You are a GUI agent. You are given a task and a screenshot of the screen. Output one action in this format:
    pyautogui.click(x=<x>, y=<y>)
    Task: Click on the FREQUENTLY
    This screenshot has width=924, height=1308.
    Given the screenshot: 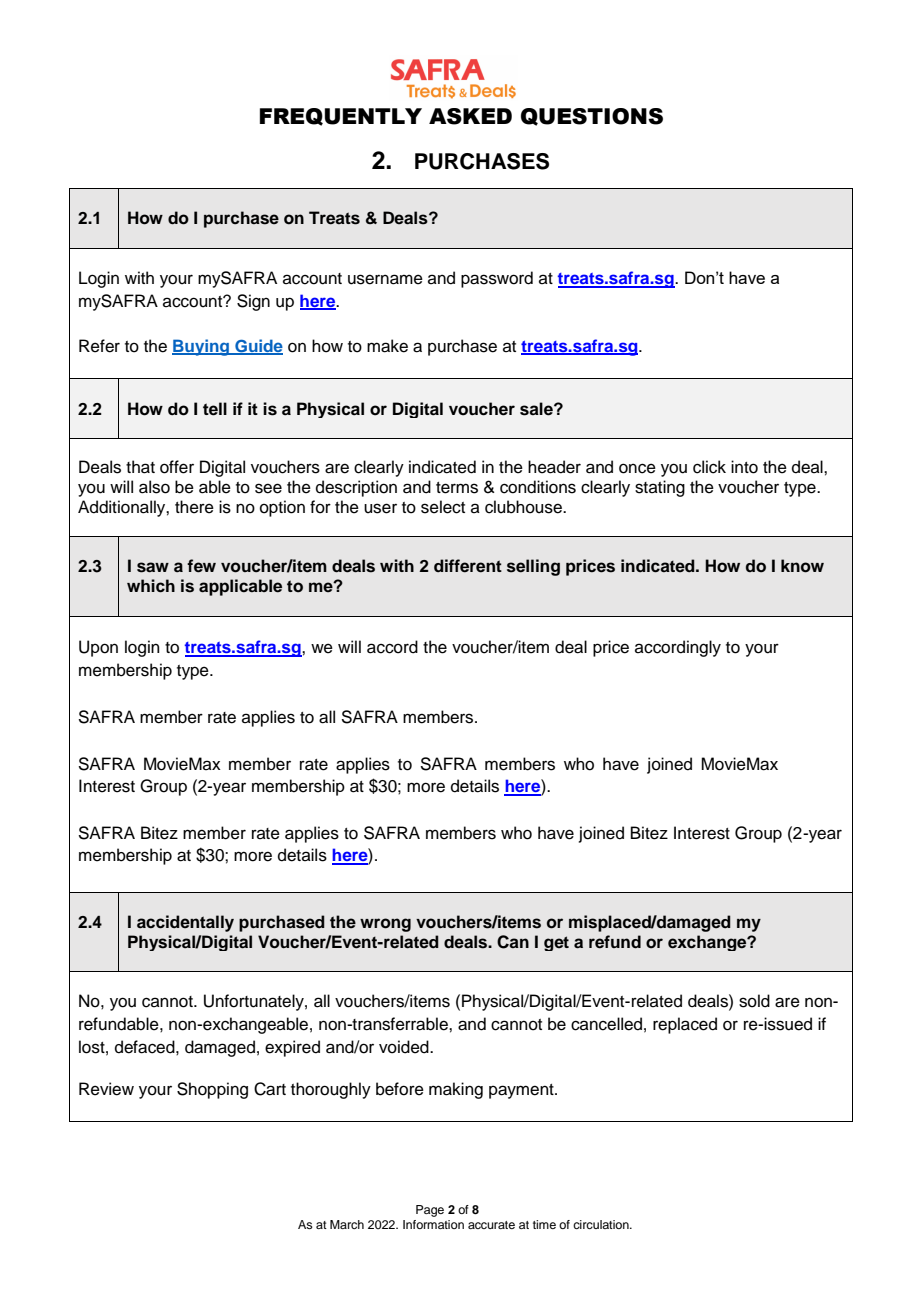 What is the action you would take?
    pyautogui.click(x=341, y=117)
